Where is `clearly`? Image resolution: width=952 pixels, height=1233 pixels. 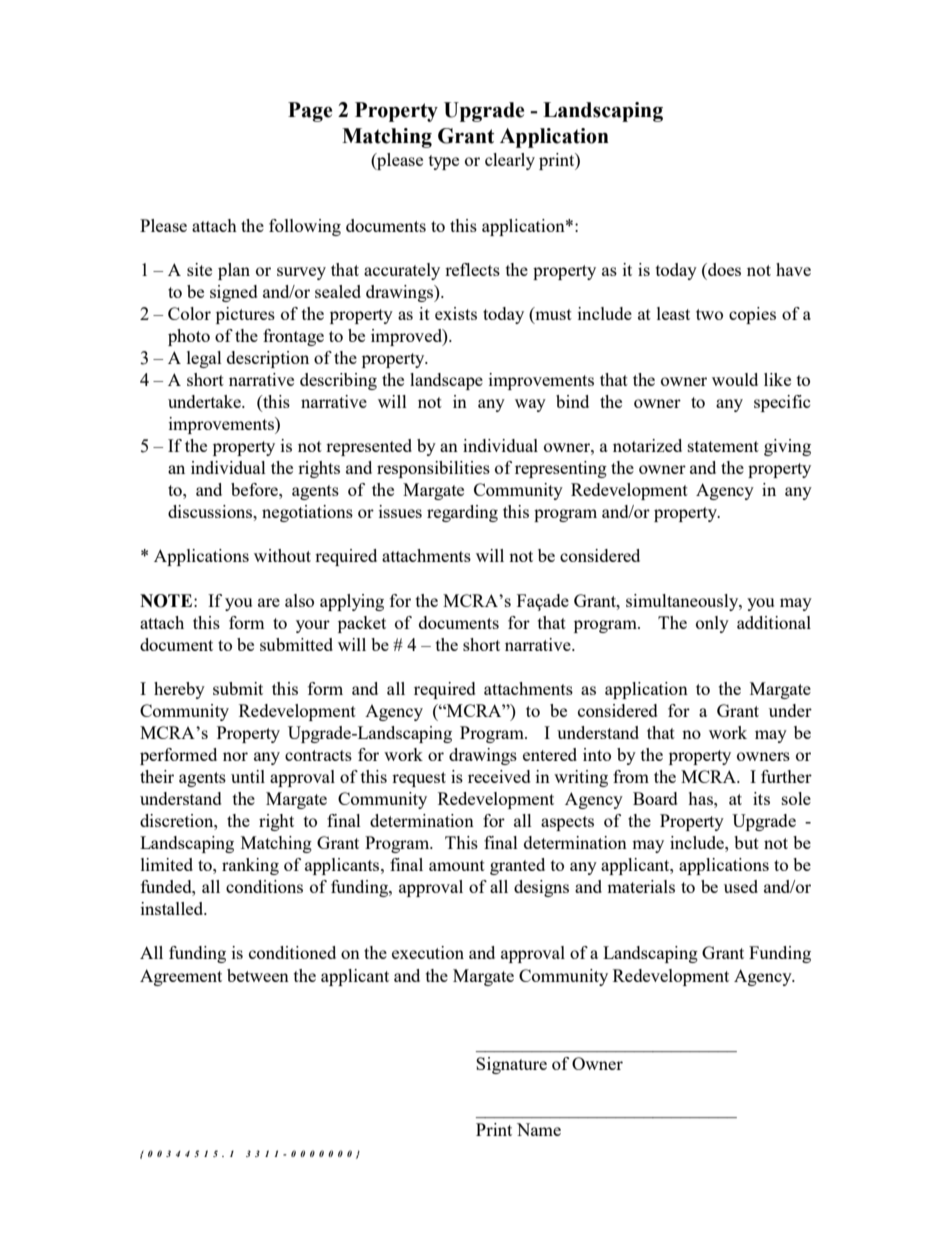
clearly is located at coordinates (510, 161).
